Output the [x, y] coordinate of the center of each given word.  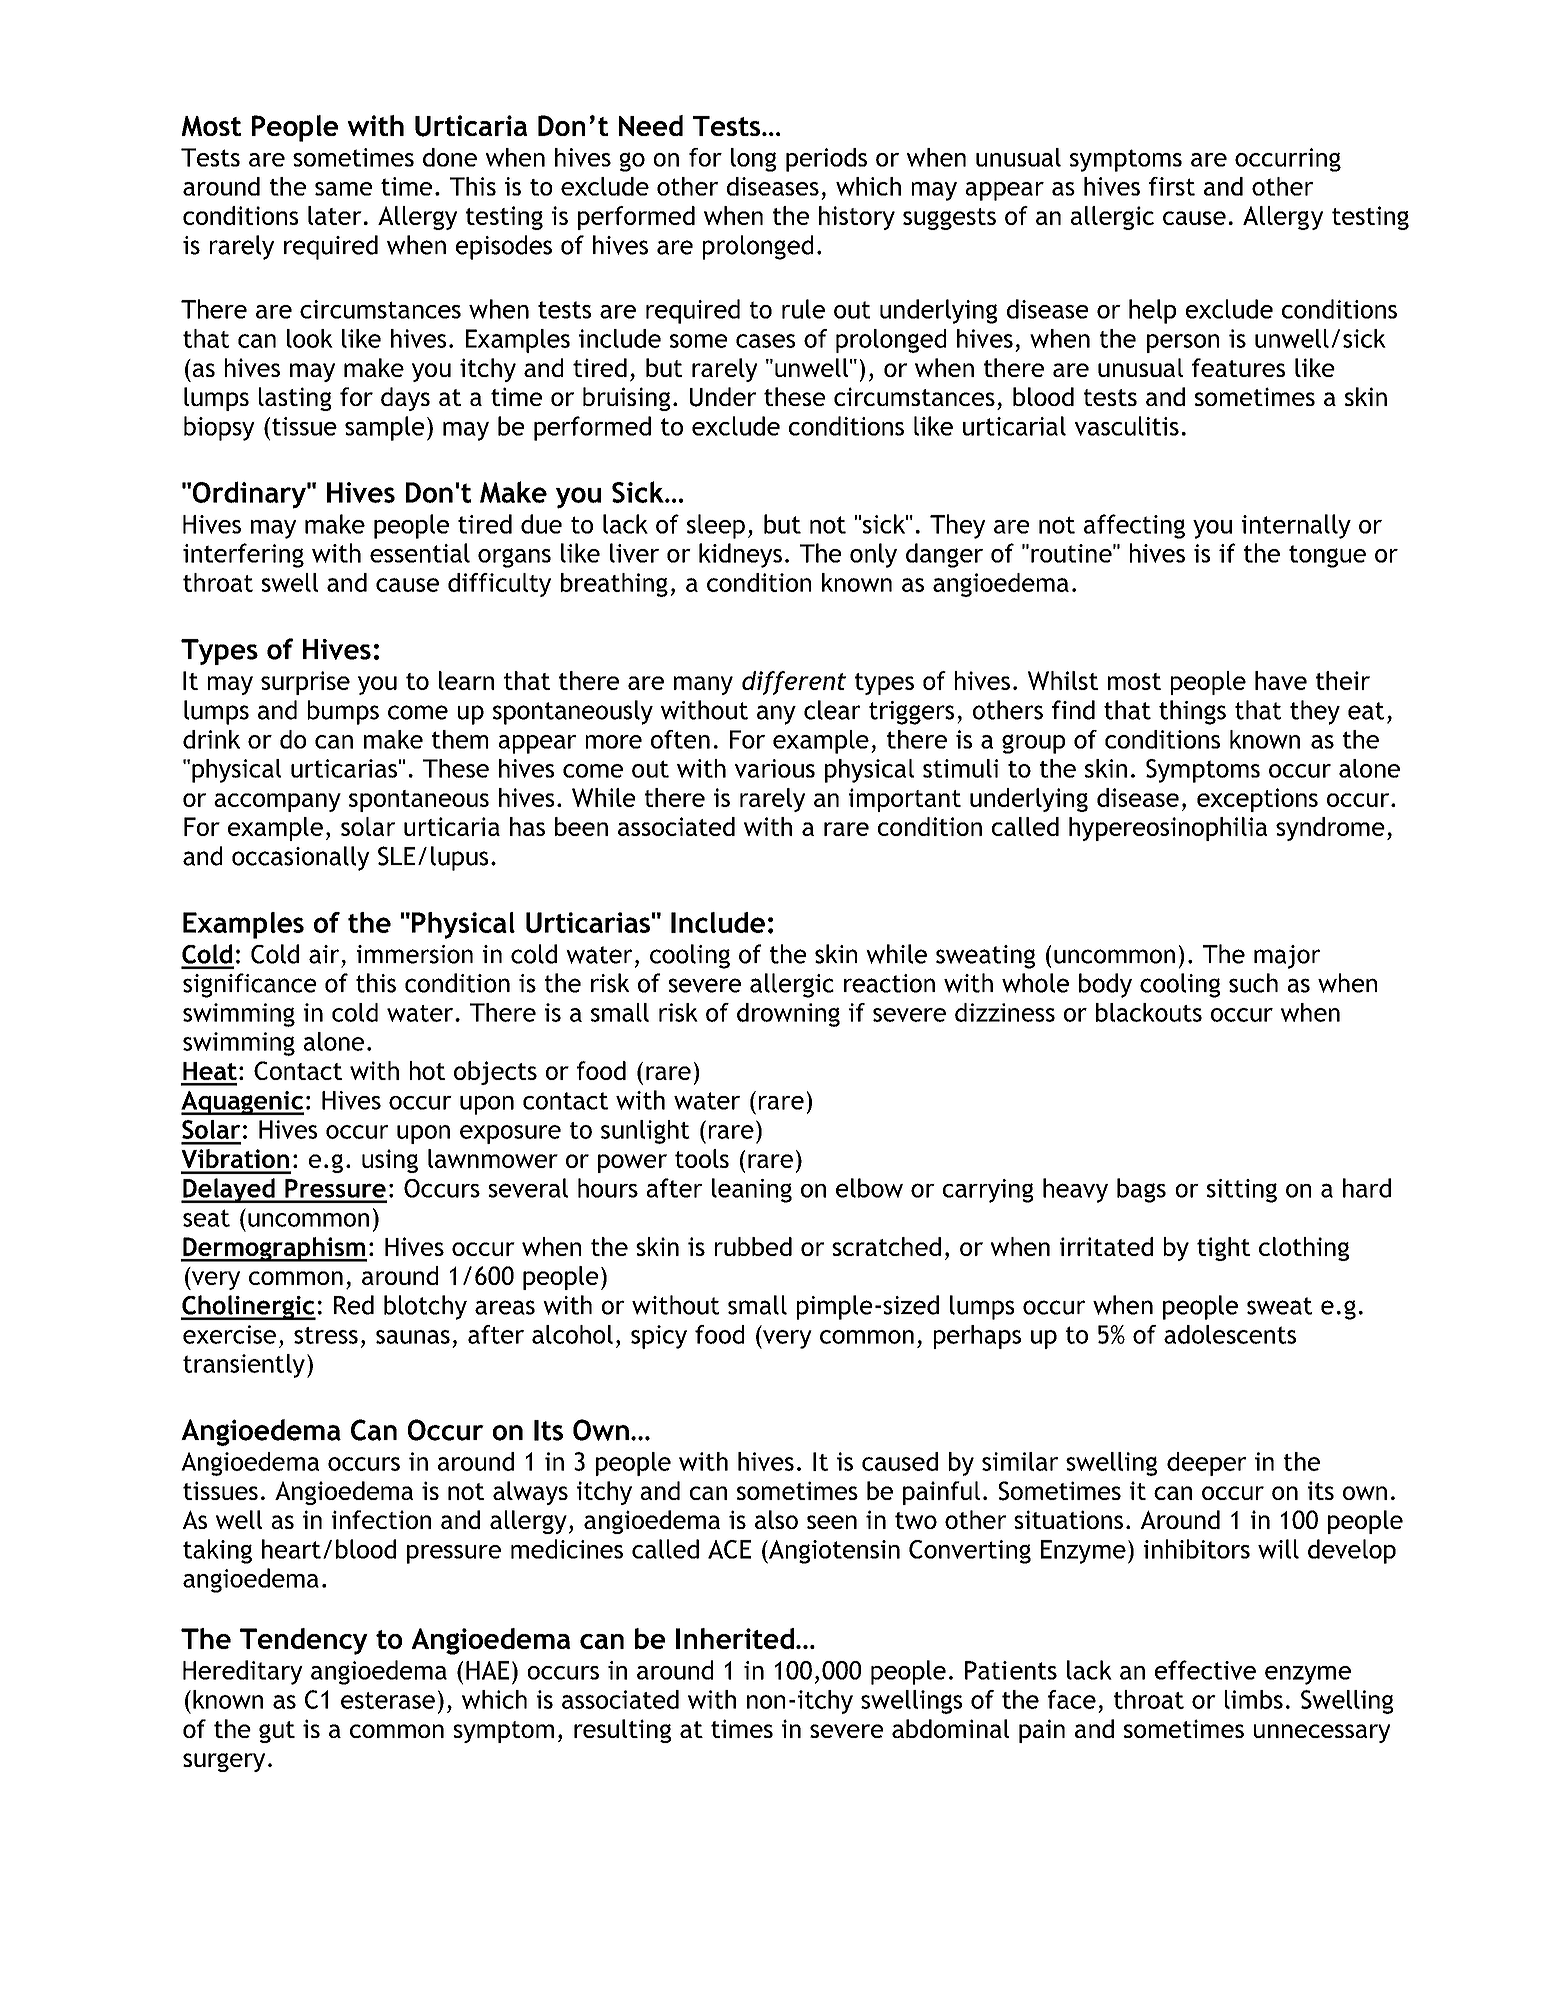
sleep [716, 526]
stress [326, 1335]
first [1172, 186]
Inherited [735, 1638]
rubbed [753, 1246]
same [343, 189]
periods [826, 160]
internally [1296, 526]
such [1253, 983]
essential [420, 553]
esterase [388, 1700]
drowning [788, 1015]
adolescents [1230, 1334]
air [324, 954]
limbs [1254, 1699]
